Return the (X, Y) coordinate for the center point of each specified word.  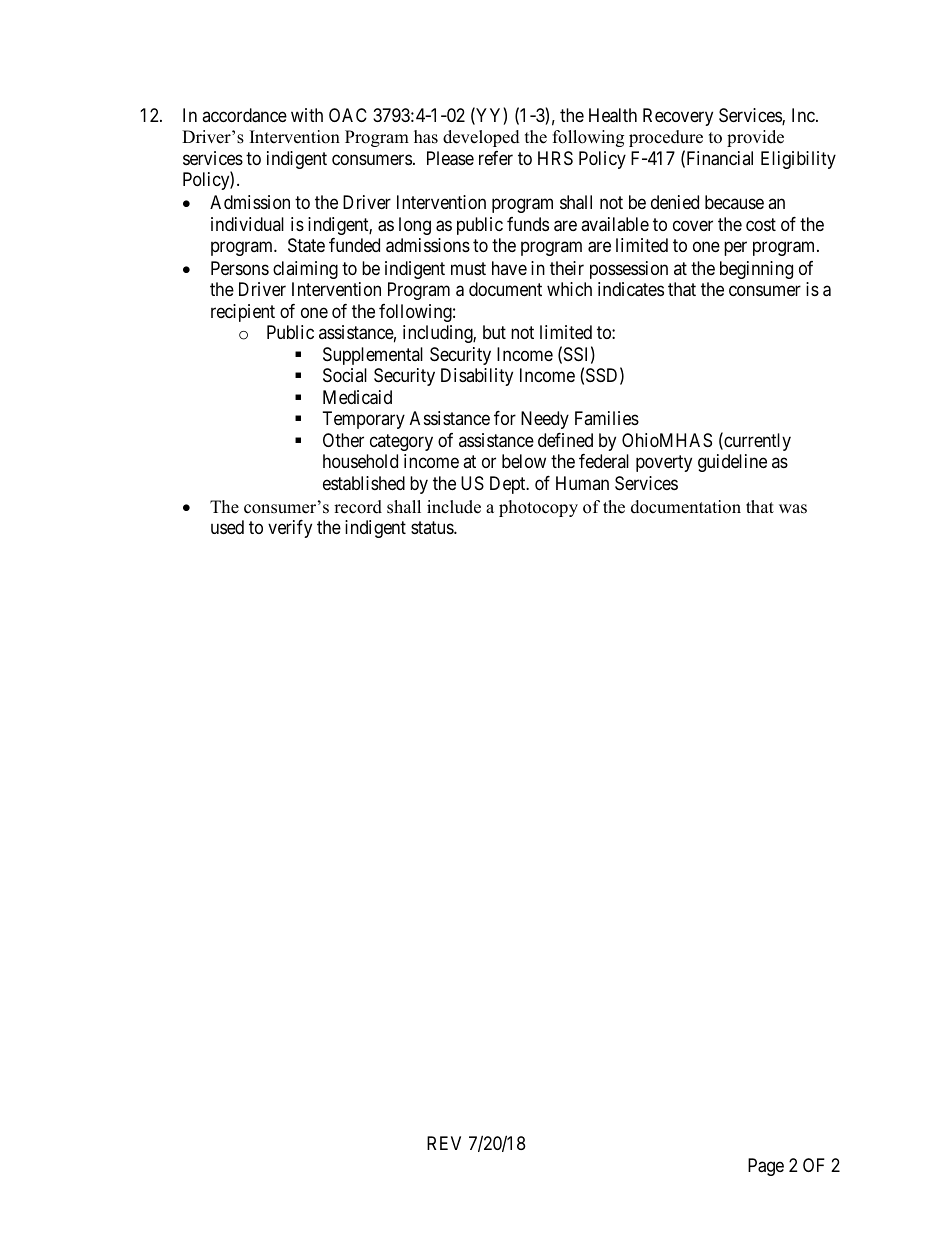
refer (496, 158)
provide (755, 138)
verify (290, 529)
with (307, 115)
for (505, 418)
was (793, 509)
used (227, 527)
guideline (732, 463)
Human (582, 483)
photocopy (538, 508)
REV (444, 1143)
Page (766, 1167)
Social (345, 375)
